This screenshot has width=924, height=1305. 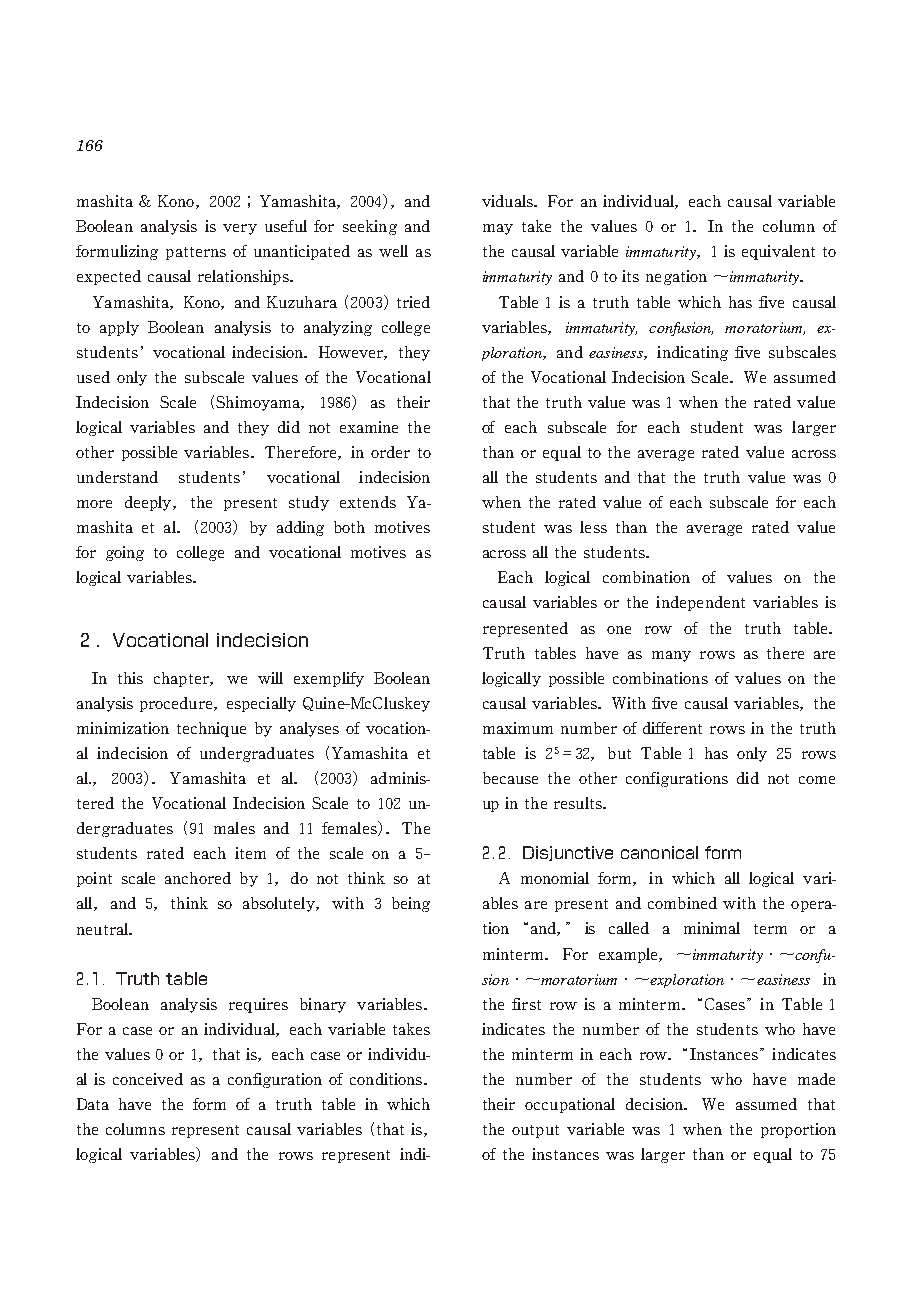 What do you see at coordinates (130, 678) in the screenshot?
I see `this` at bounding box center [130, 678].
